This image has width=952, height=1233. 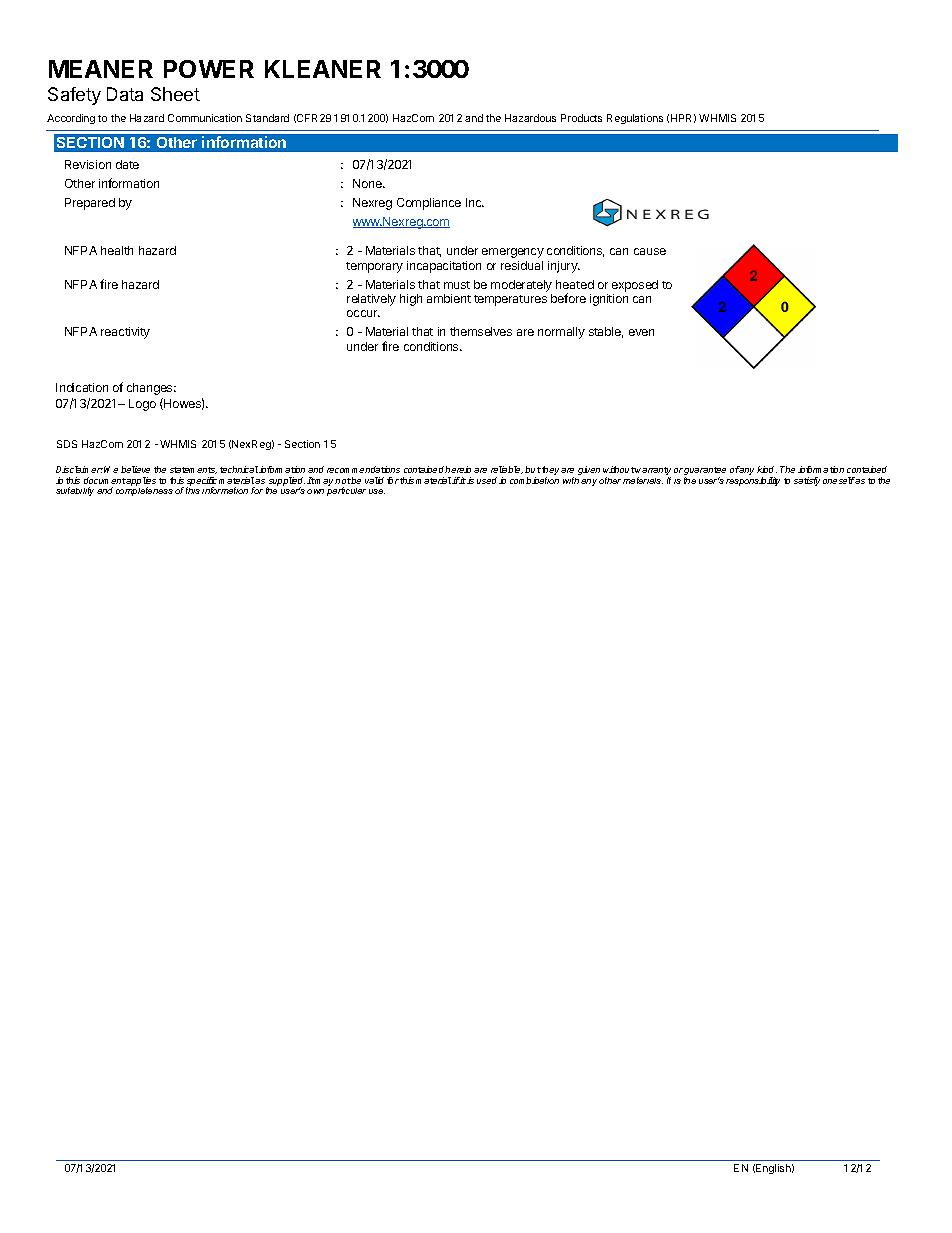 I want to click on applies, so click(x=141, y=483).
